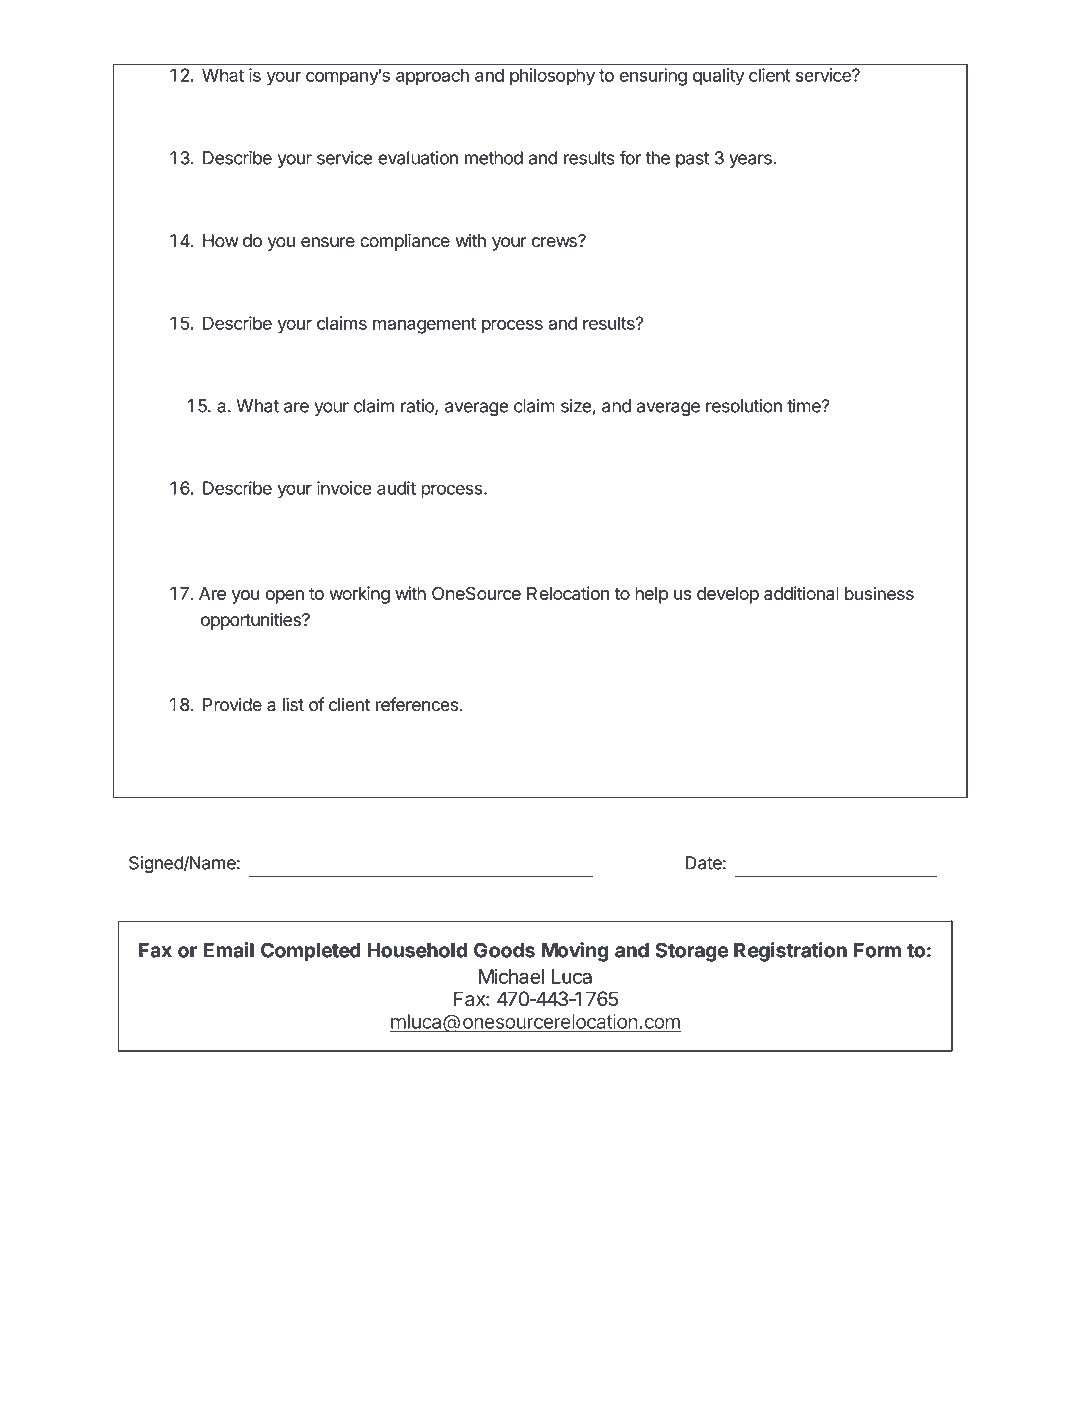  Describe the element at coordinates (751, 161) in the page. I see `years` at that location.
